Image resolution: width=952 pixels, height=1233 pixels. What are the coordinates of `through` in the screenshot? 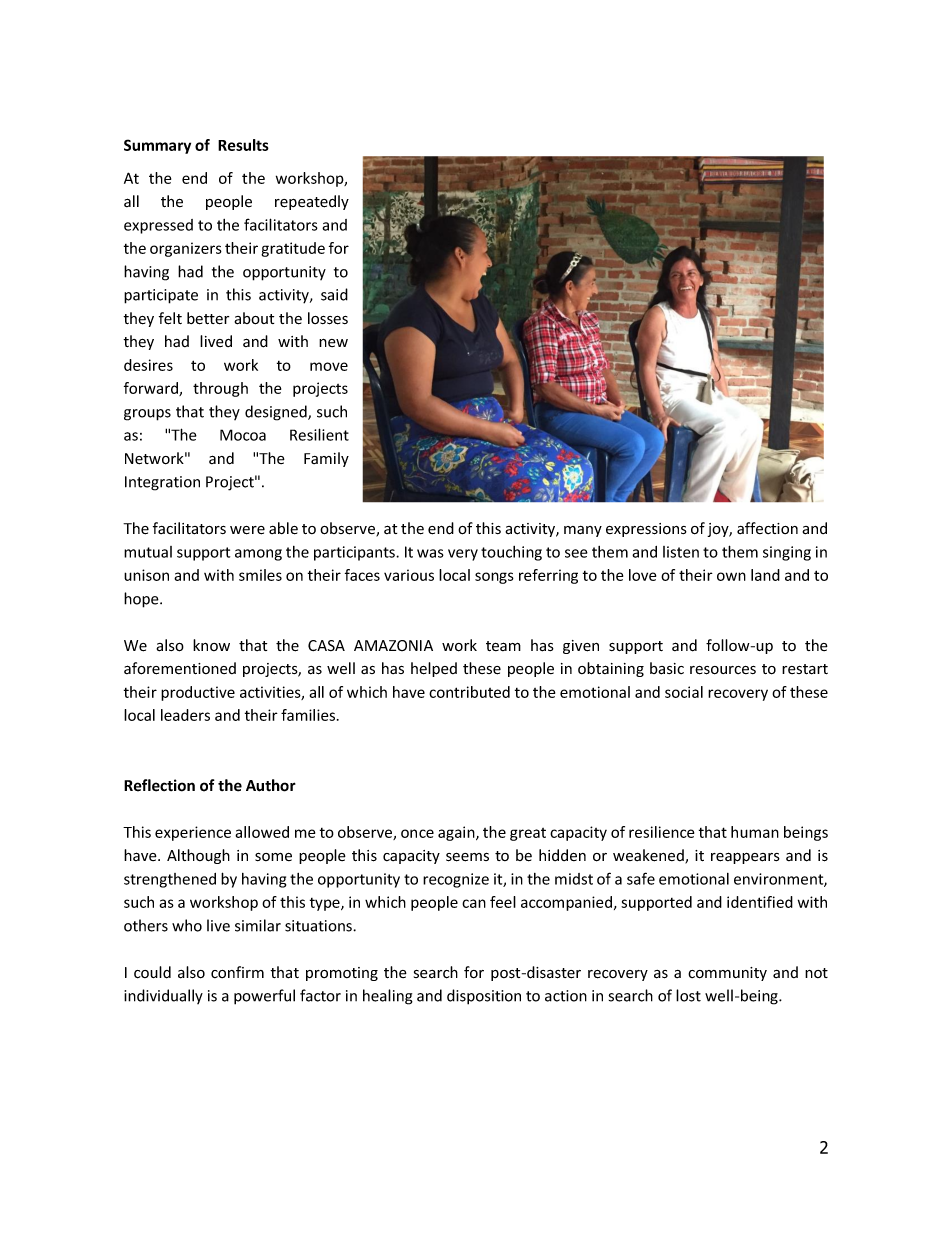 It's located at (220, 389).
